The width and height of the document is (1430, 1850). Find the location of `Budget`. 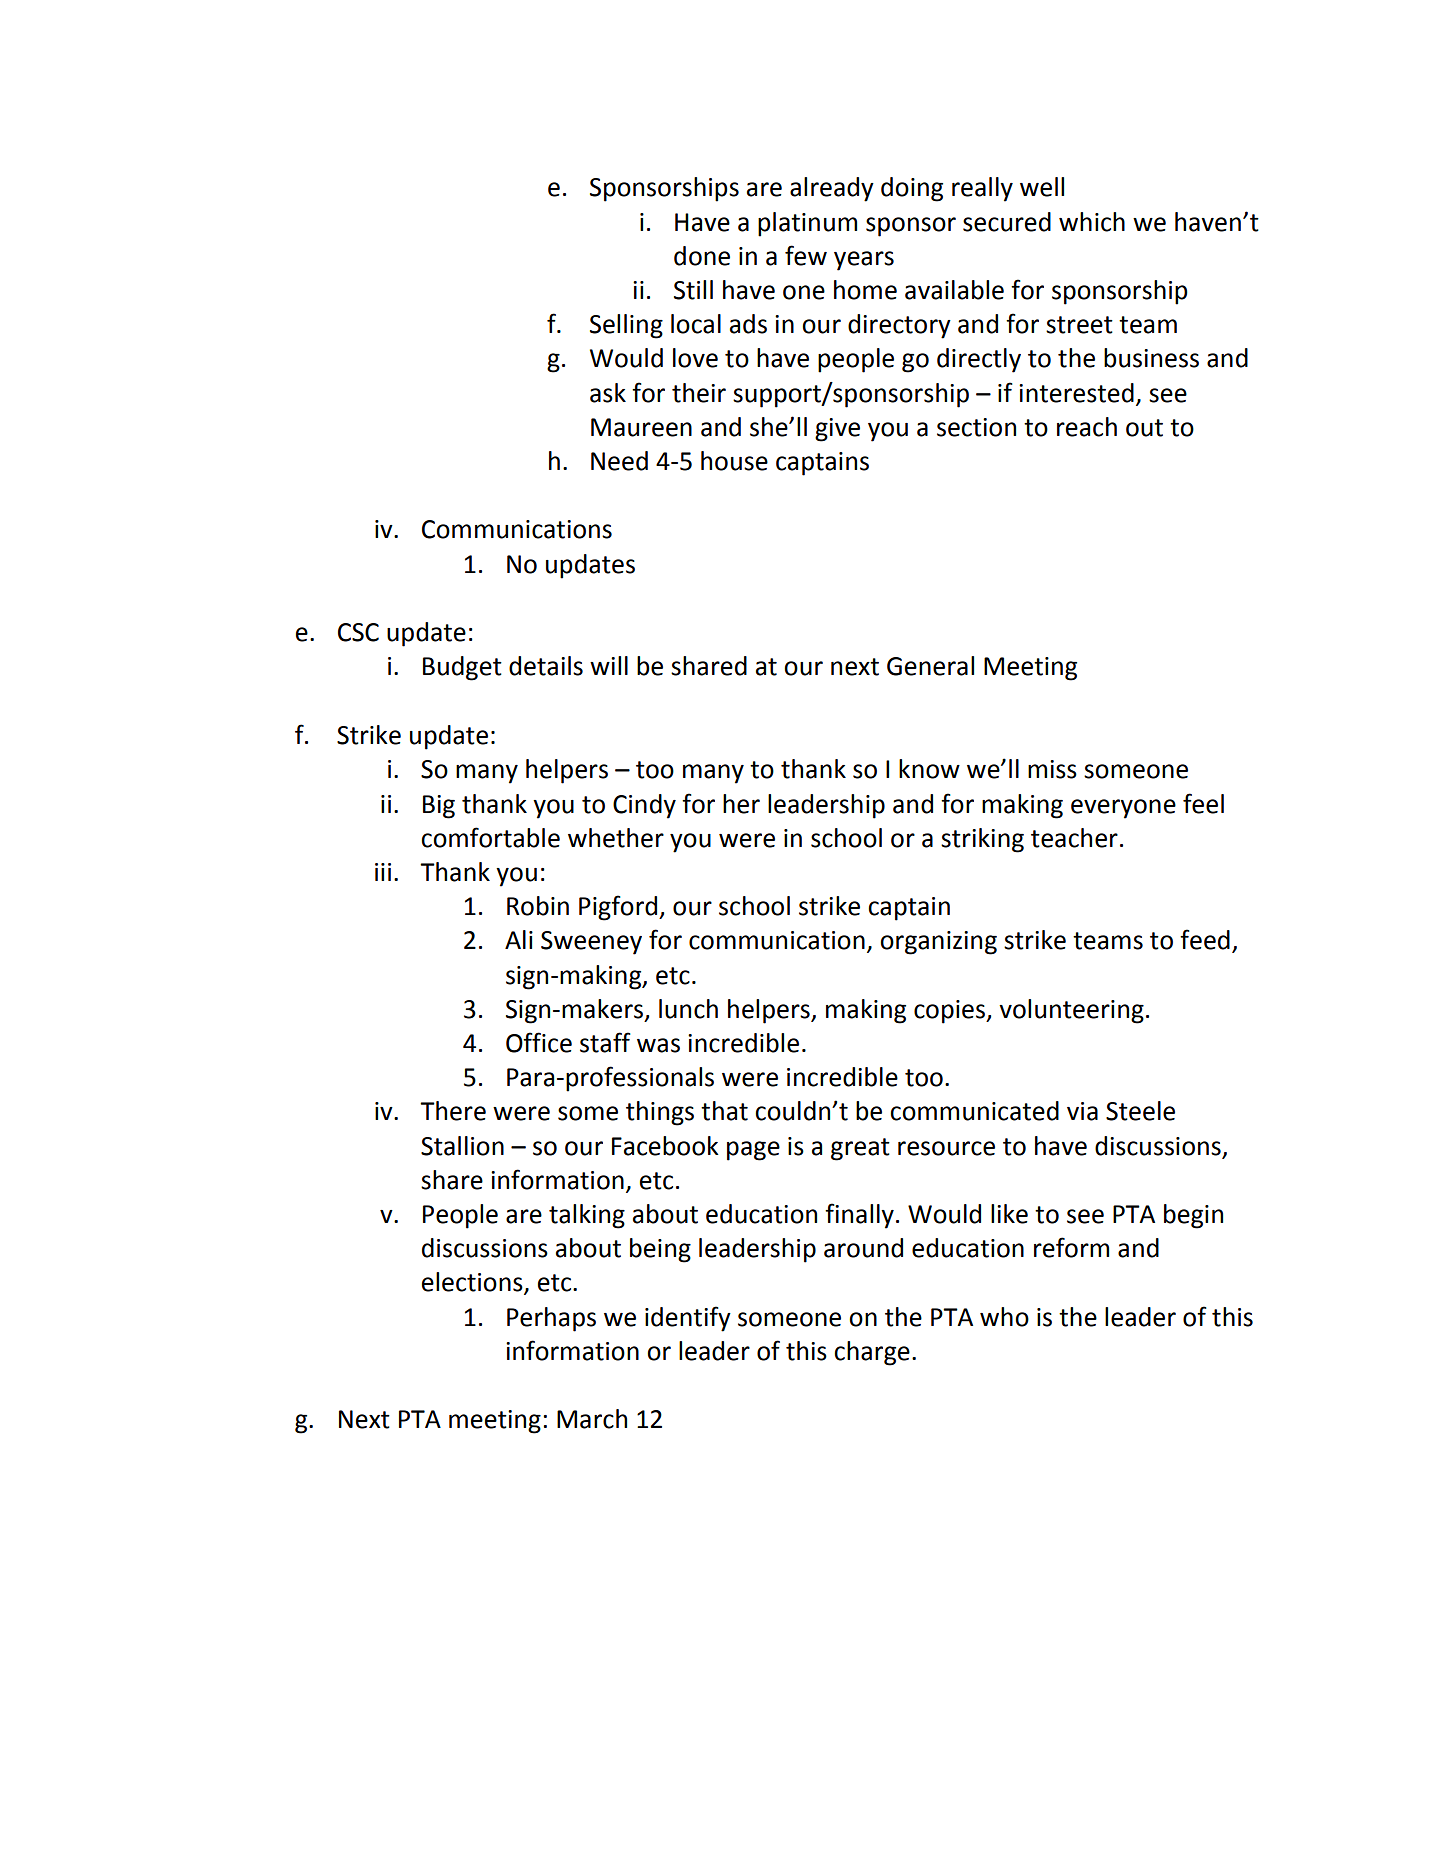

Budget is located at coordinates (462, 668).
